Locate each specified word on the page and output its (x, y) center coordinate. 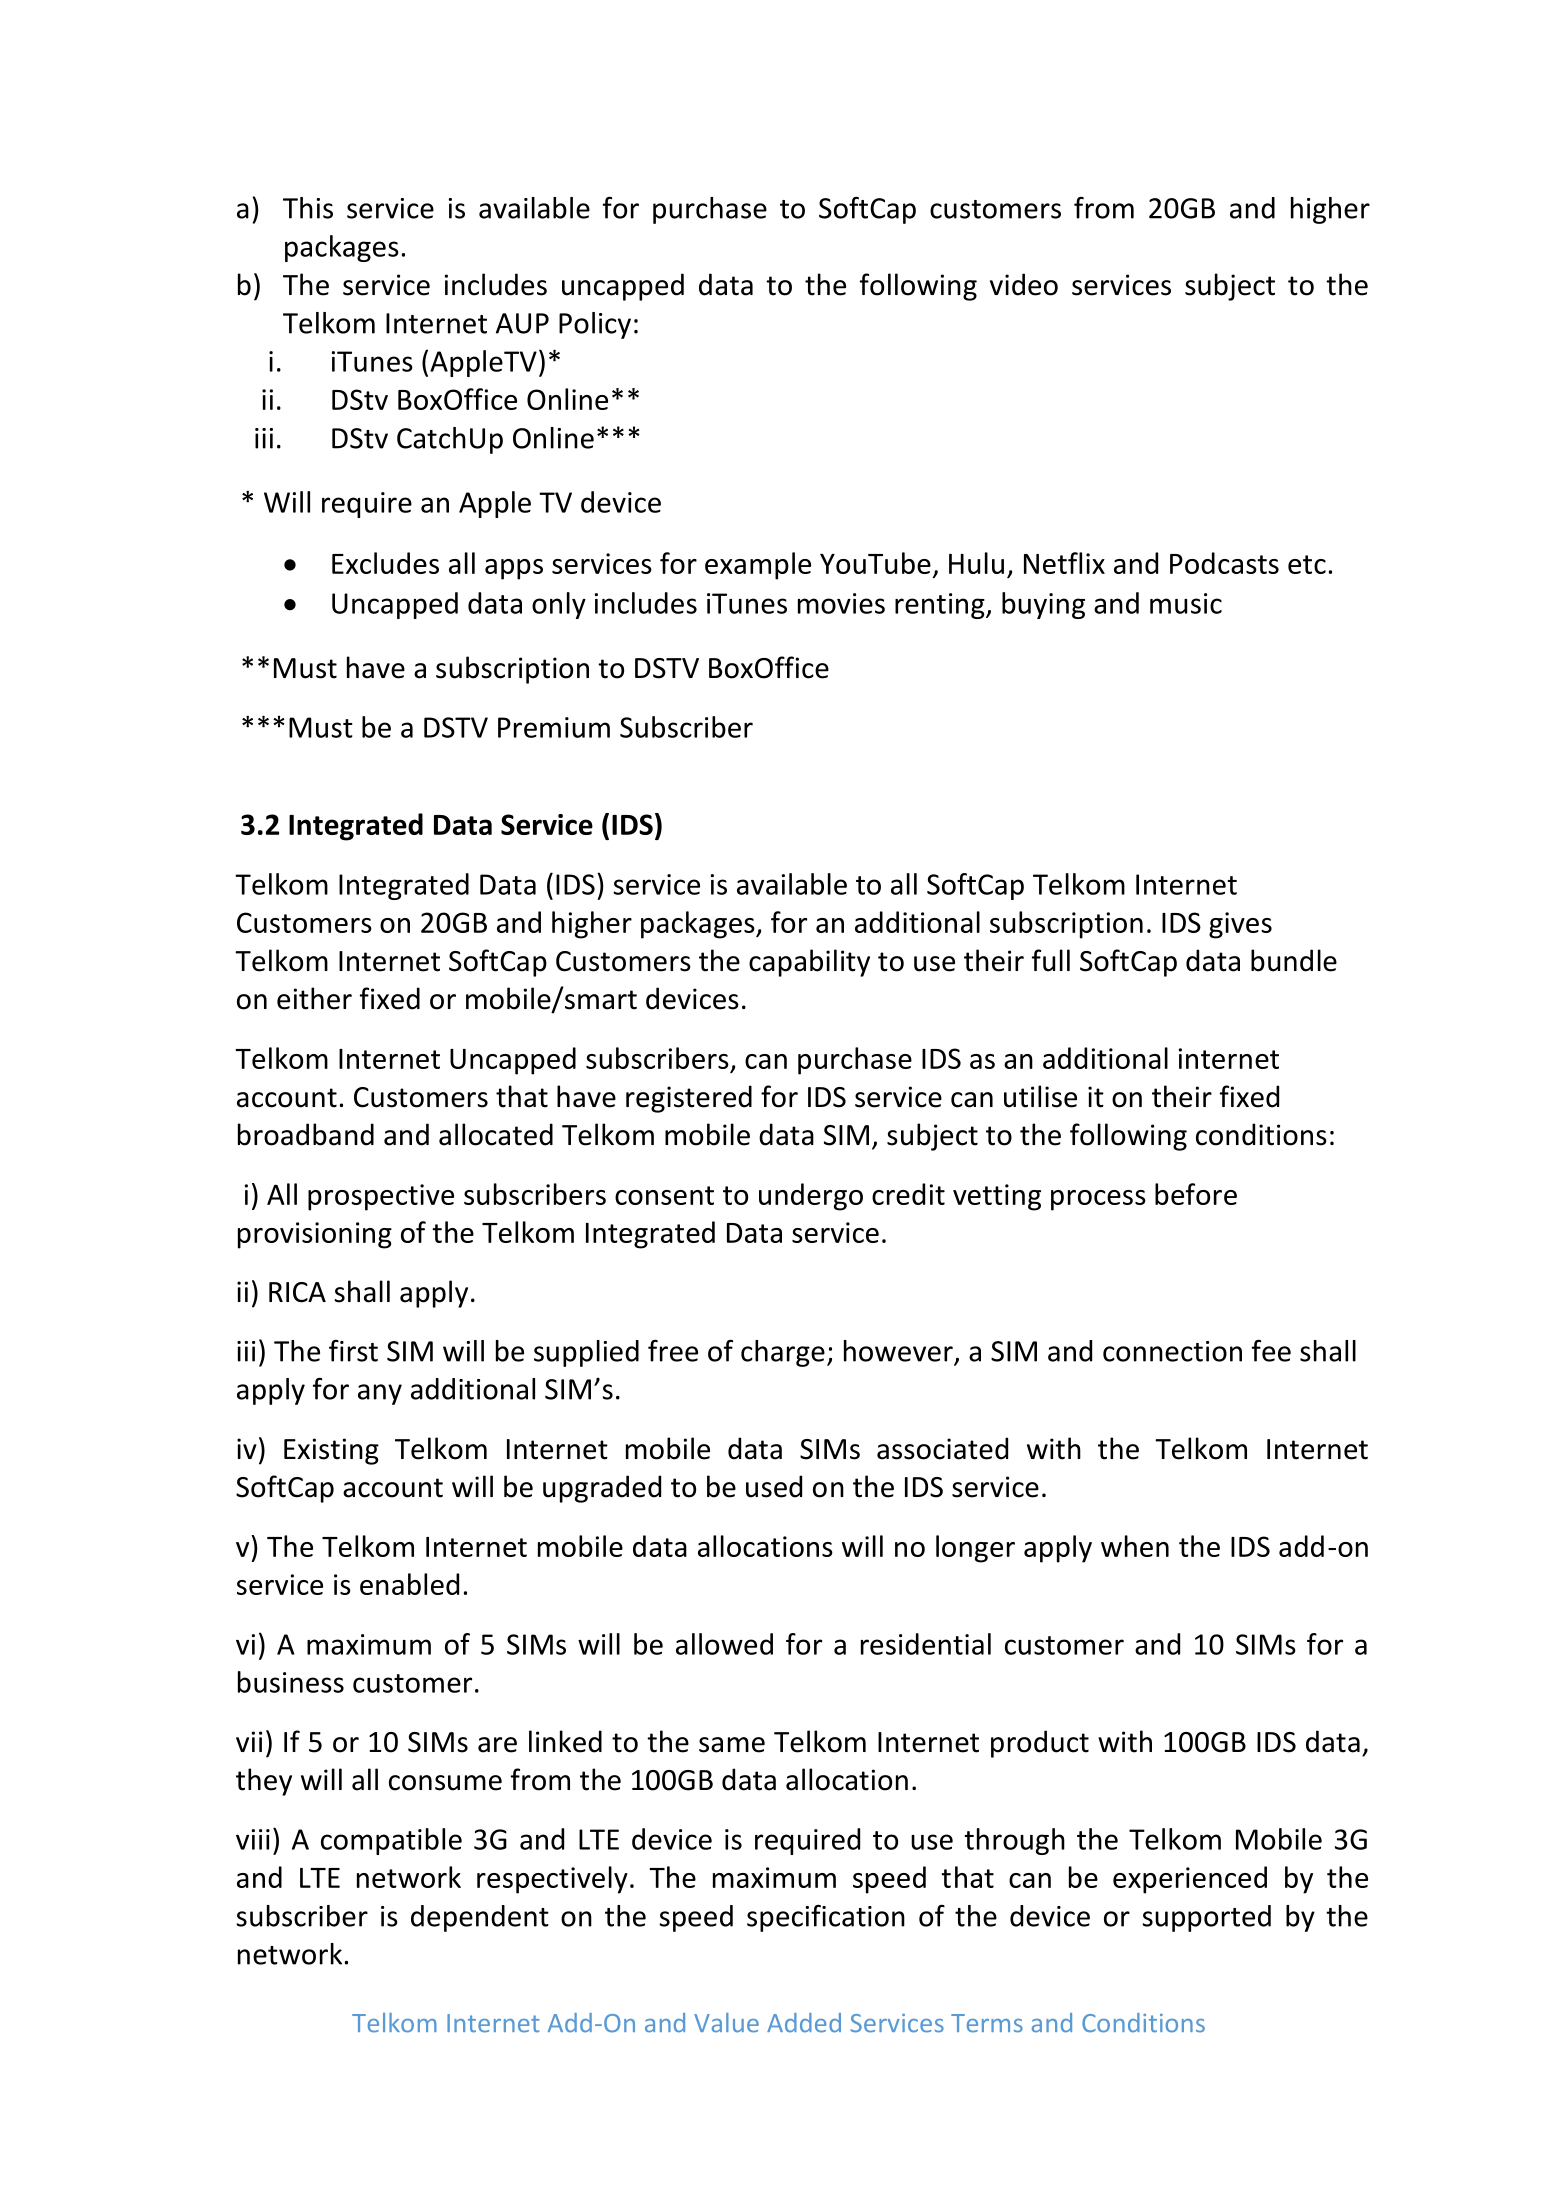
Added (804, 2023)
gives (1240, 925)
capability (809, 963)
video (1024, 284)
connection (1172, 1351)
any (380, 1394)
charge (783, 1353)
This (308, 208)
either (314, 998)
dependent (480, 1918)
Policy (595, 325)
